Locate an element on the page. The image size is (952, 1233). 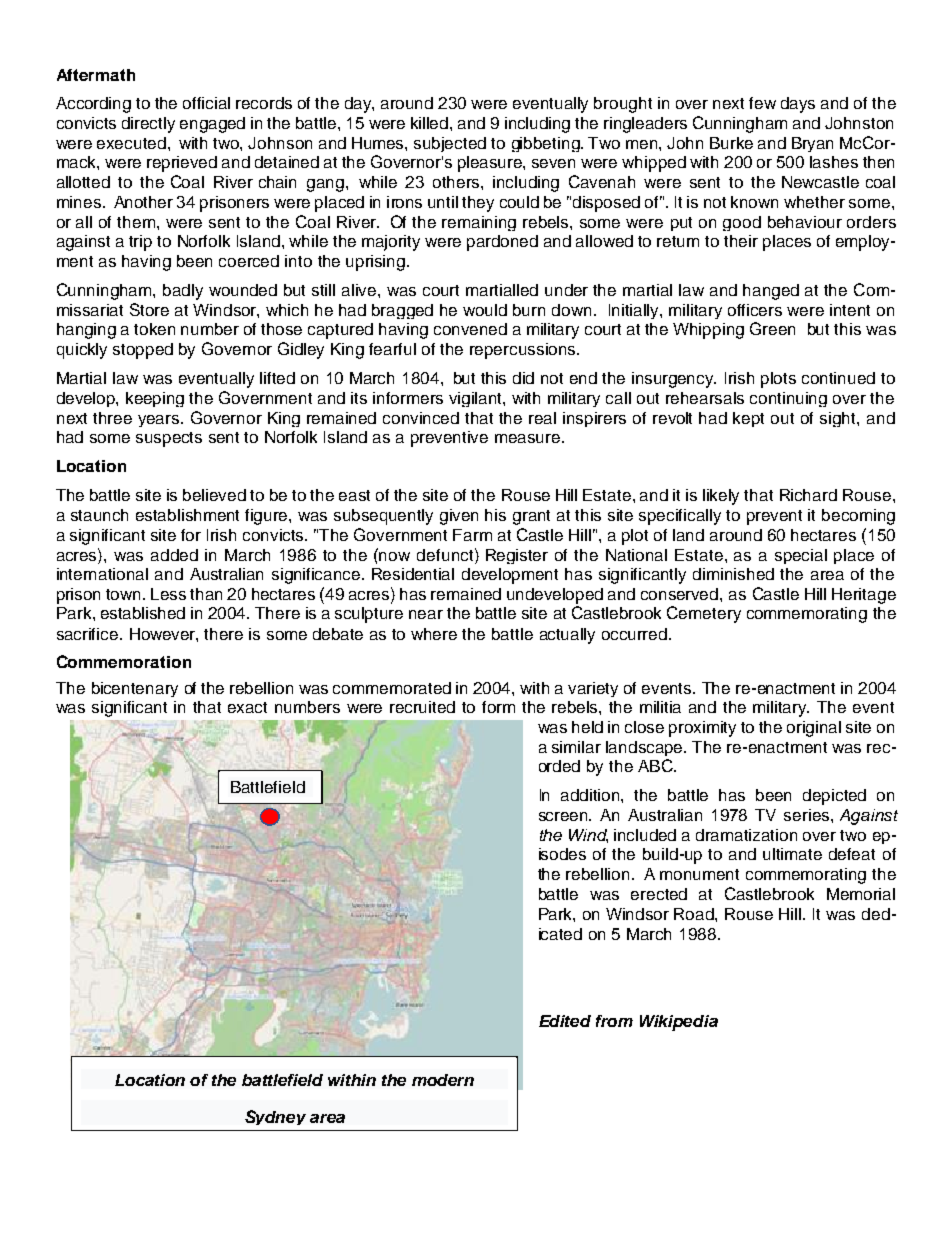
killed is located at coordinates (431, 123).
